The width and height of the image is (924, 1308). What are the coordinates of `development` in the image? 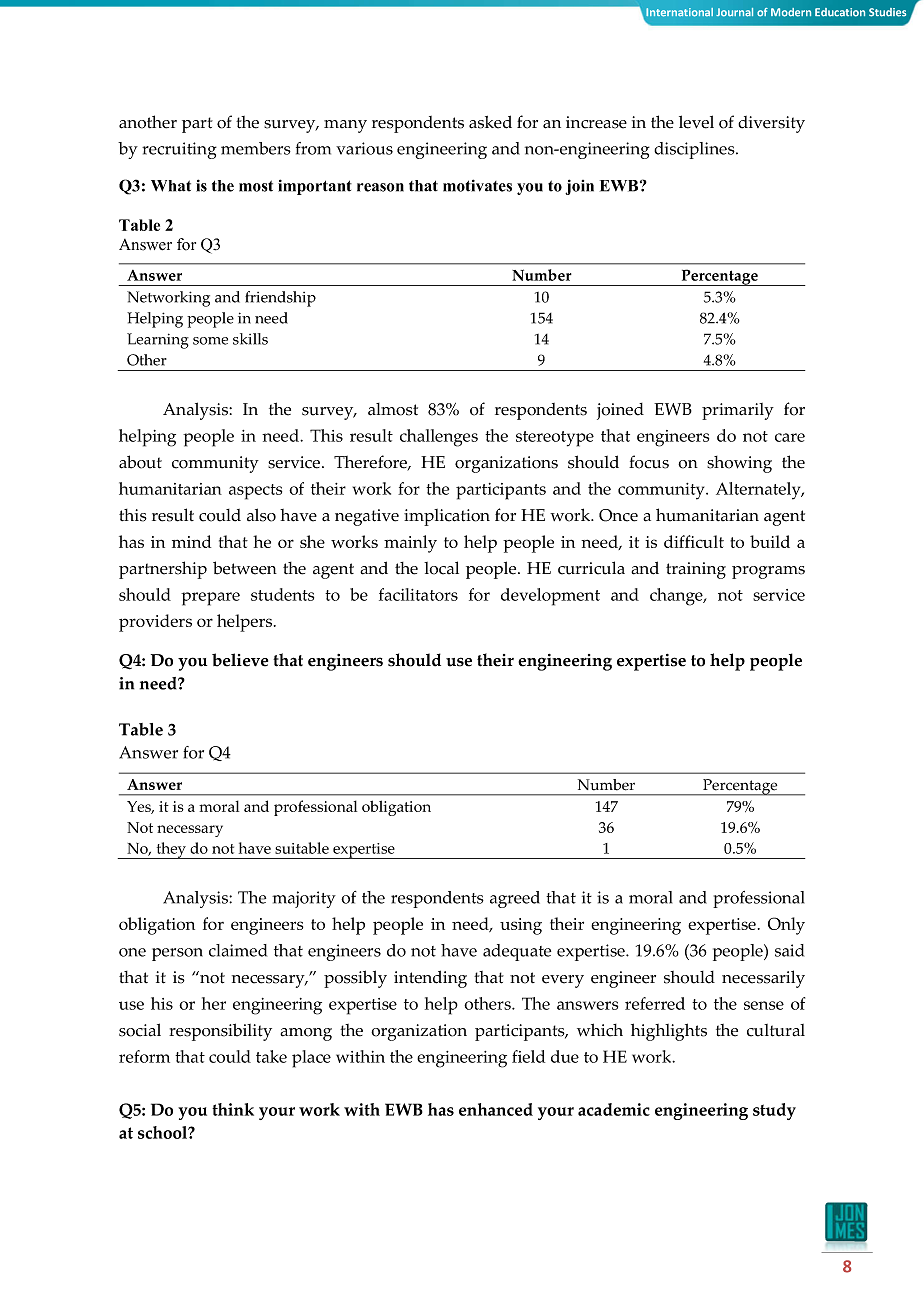 It's located at (550, 597).
